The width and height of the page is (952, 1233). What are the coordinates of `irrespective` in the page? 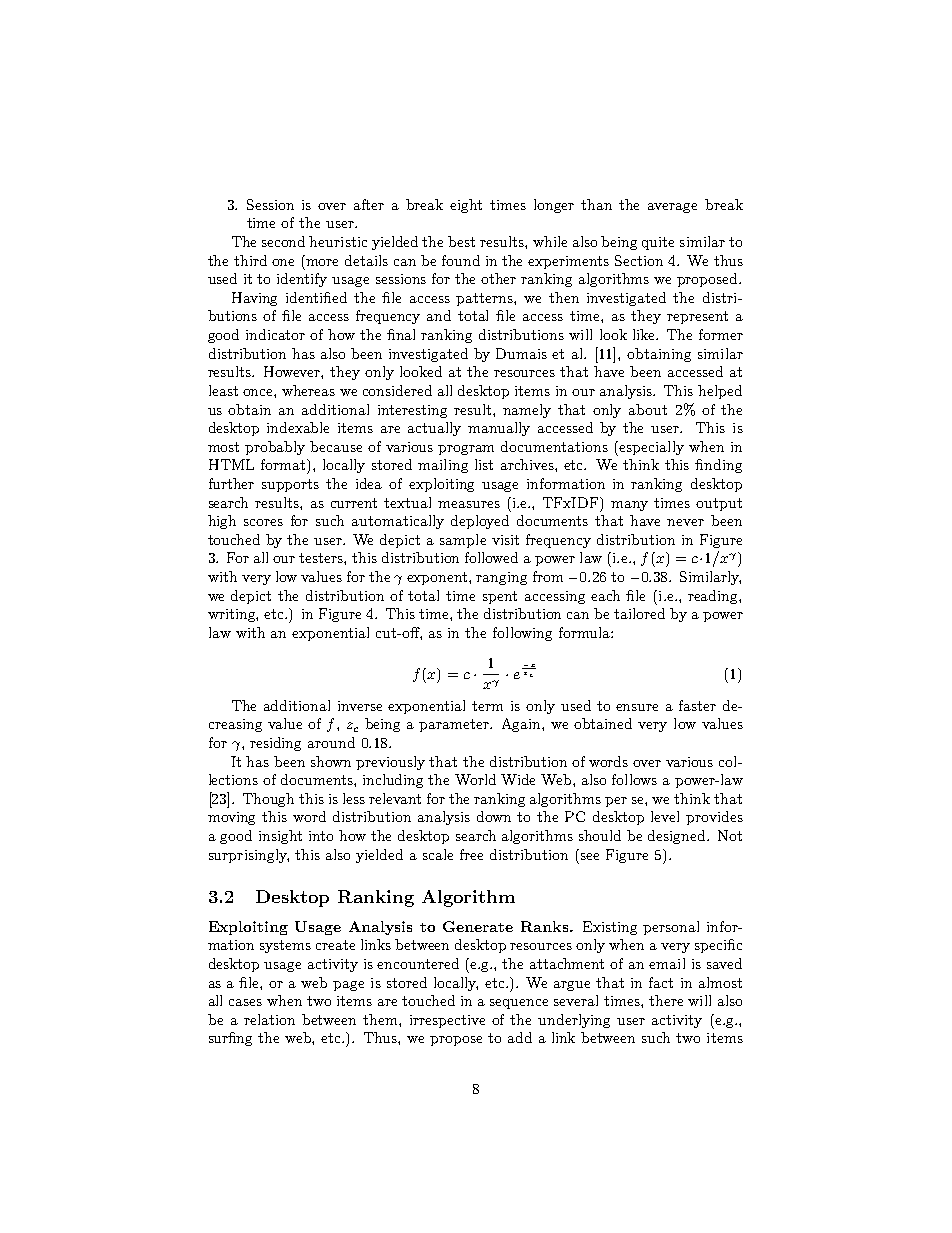 It's located at (447, 1021).
